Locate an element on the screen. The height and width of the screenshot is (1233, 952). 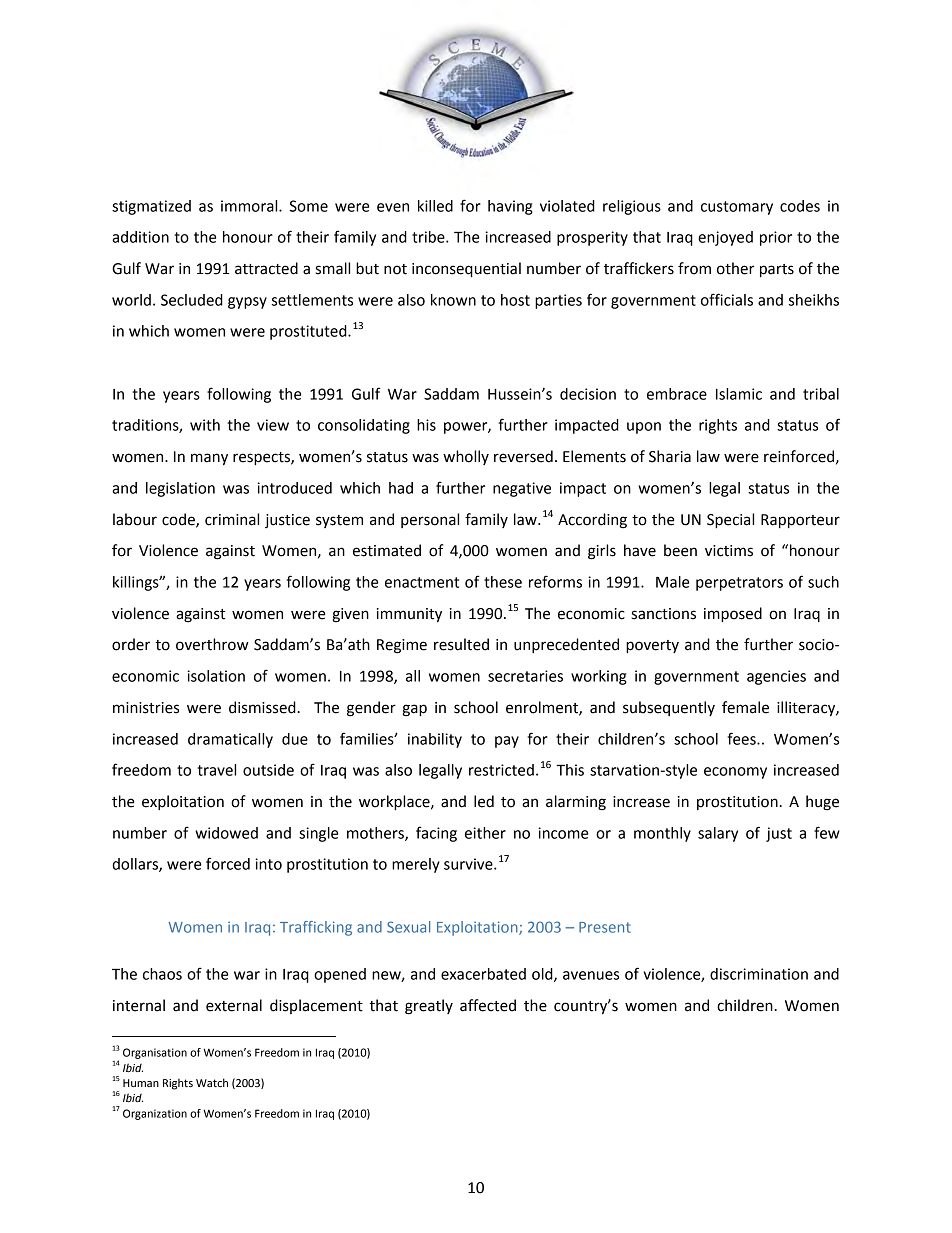
overthrow is located at coordinates (212, 644).
